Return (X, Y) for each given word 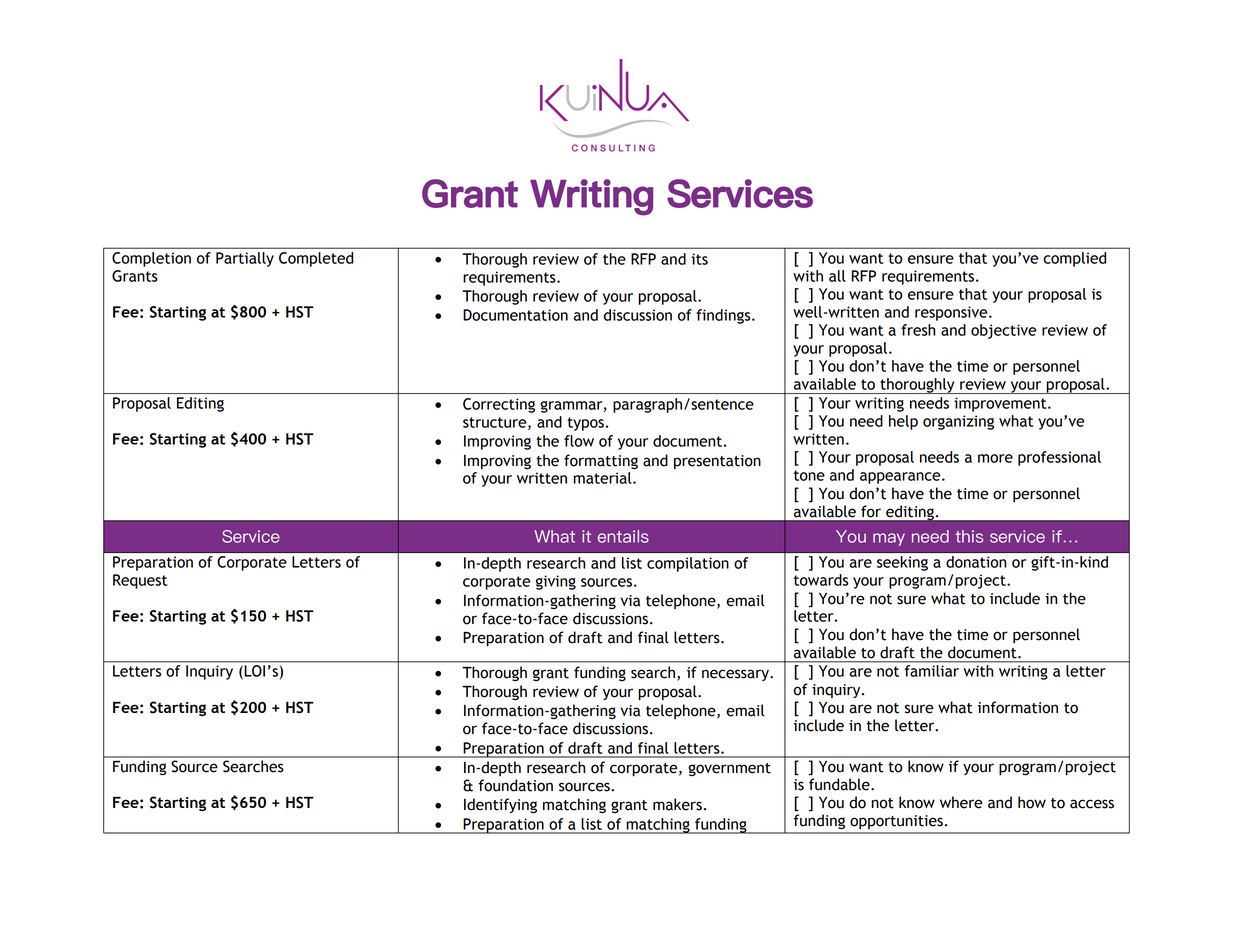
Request (140, 581)
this (969, 536)
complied (1075, 259)
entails (623, 536)
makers (677, 804)
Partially (245, 259)
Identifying (500, 806)
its (699, 259)
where (961, 802)
